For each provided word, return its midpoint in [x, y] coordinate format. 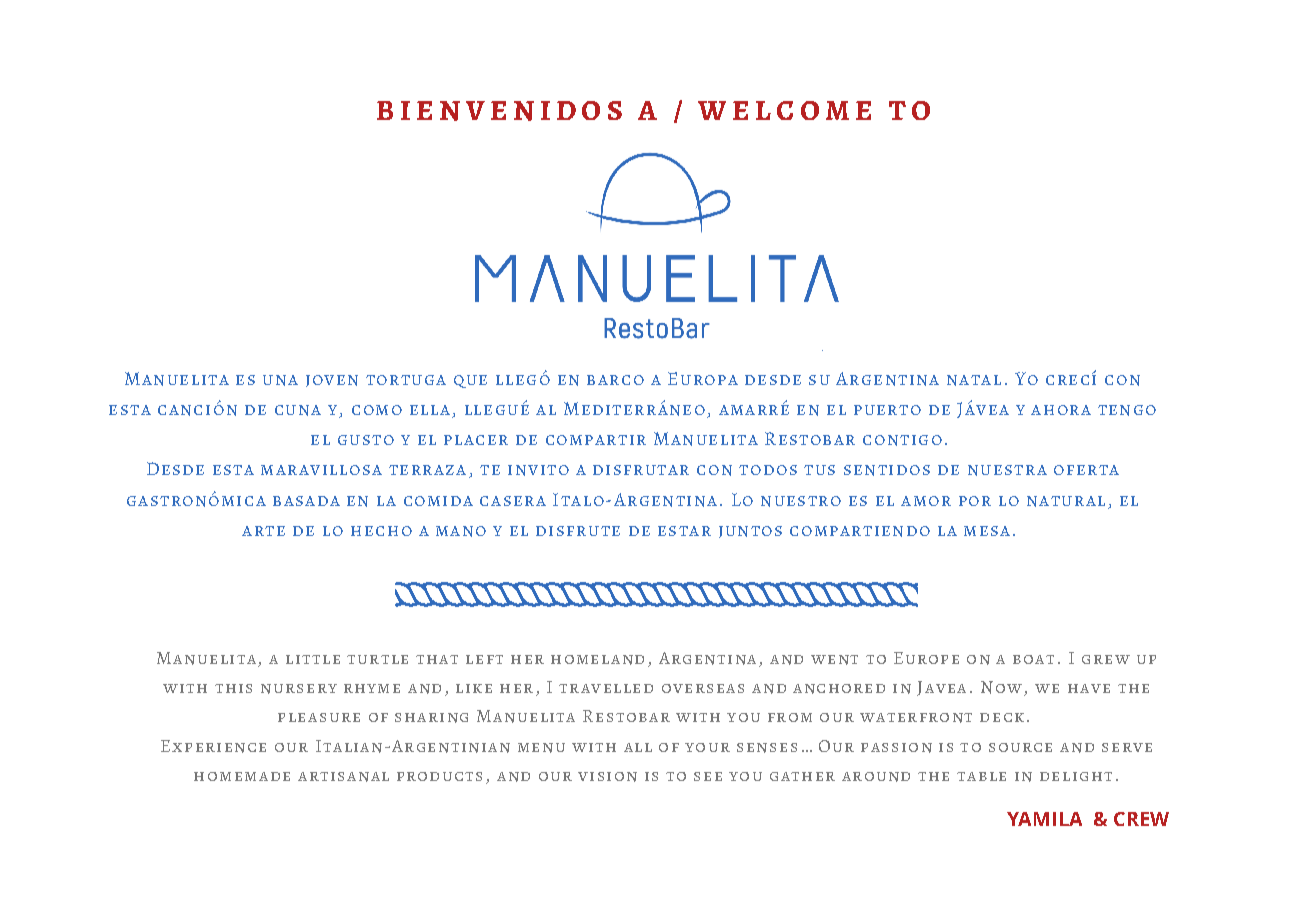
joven [332, 381]
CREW [1141, 819]
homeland [597, 660]
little [313, 659]
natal [974, 380]
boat [1033, 659]
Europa [703, 378]
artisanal [343, 777]
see [708, 776]
